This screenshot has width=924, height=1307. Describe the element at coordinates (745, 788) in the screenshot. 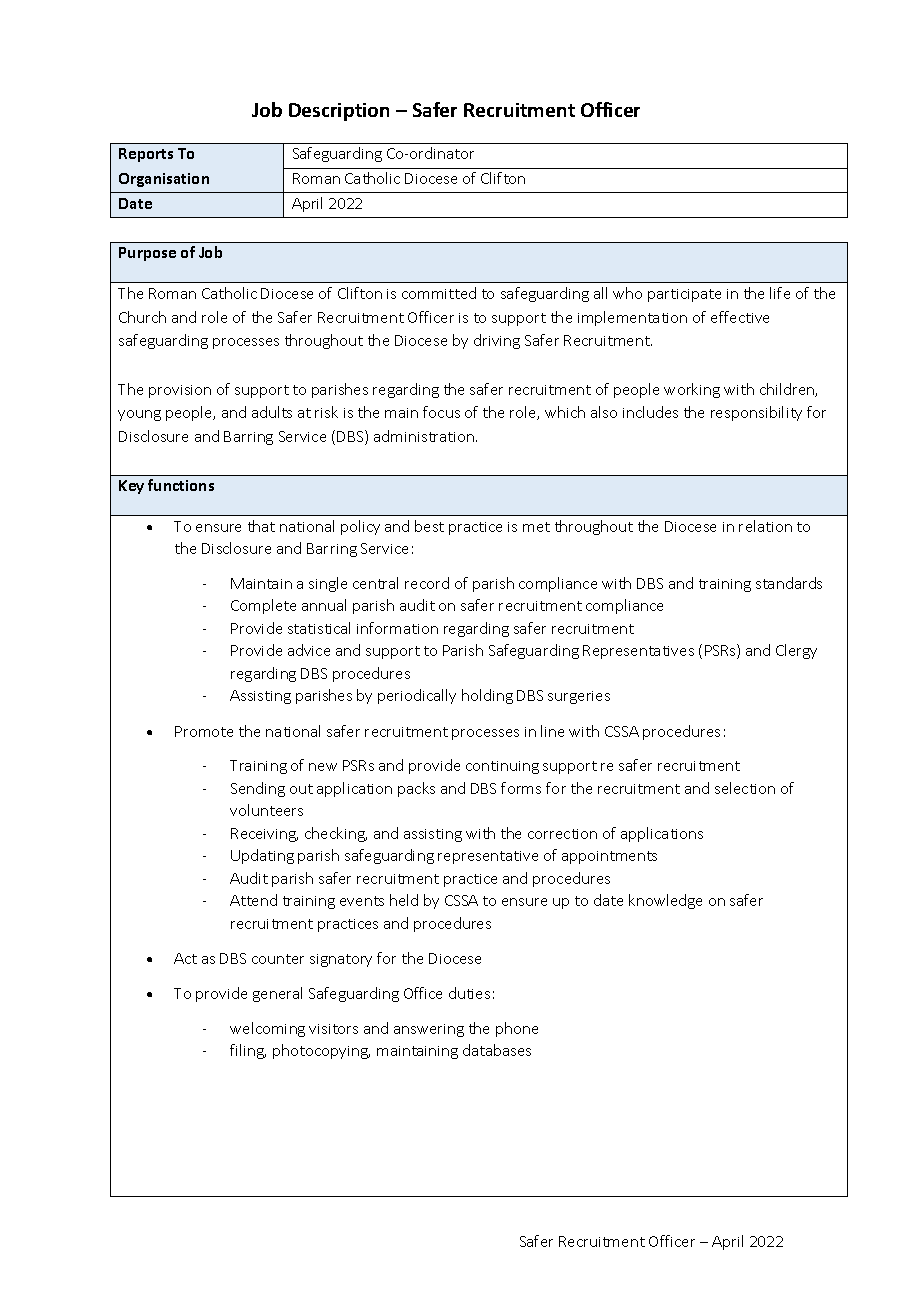

I see `selection` at that location.
